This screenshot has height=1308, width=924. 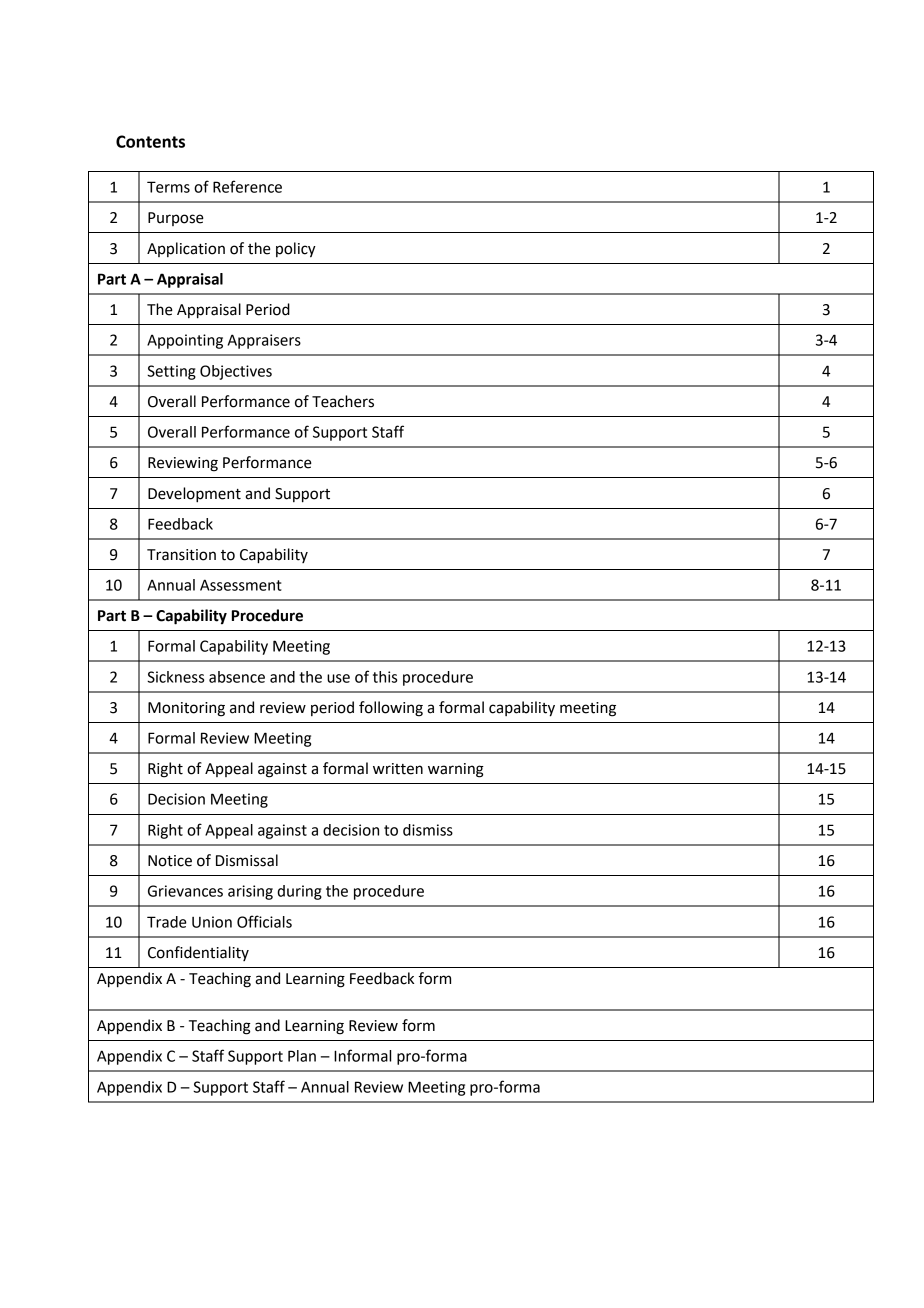 I want to click on Reference, so click(x=247, y=186).
